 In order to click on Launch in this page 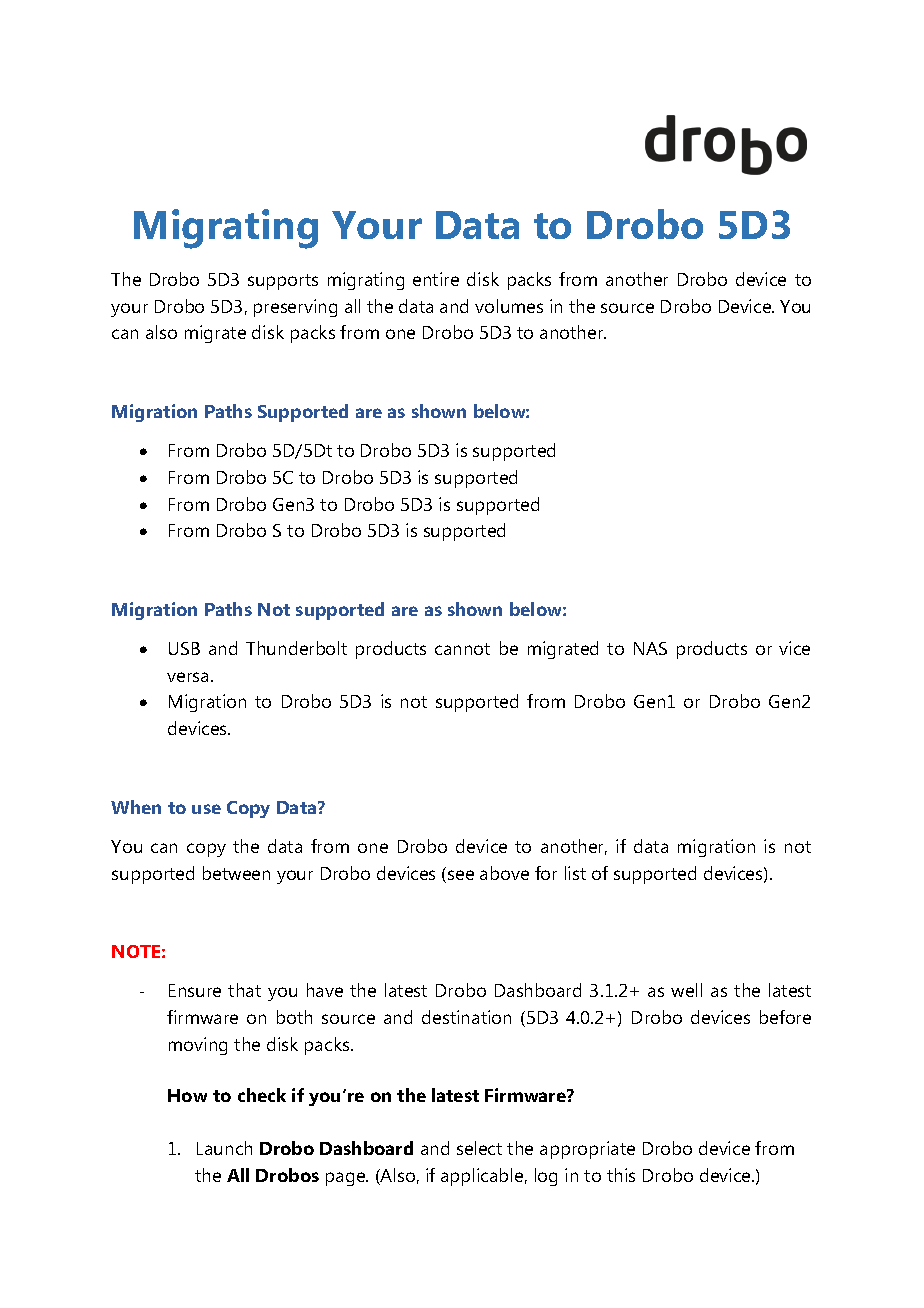, I will do `click(224, 1148)`.
